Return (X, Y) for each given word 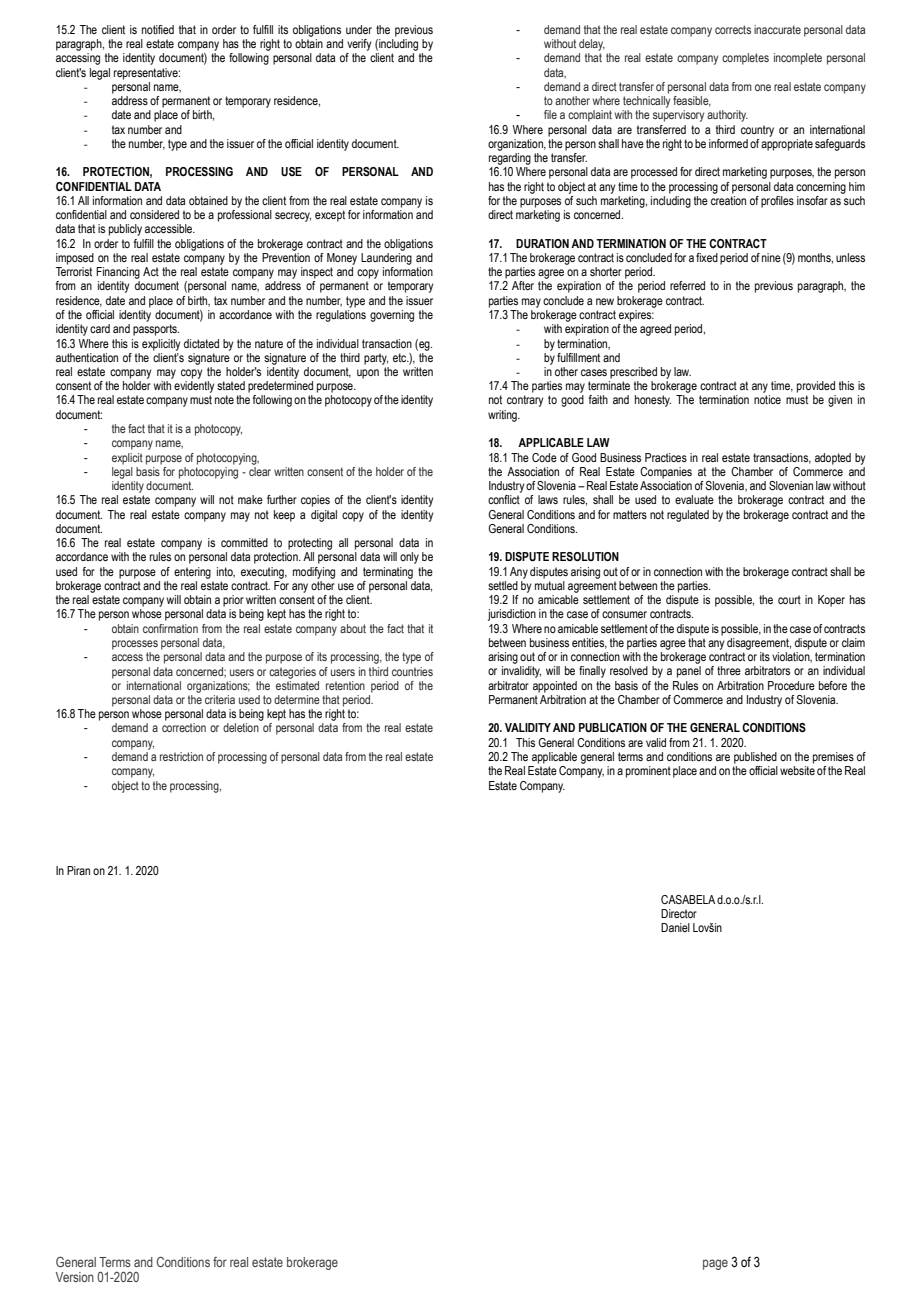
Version (75, 1277)
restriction (181, 756)
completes (745, 59)
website (797, 770)
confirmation (170, 628)
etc (401, 357)
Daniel (675, 927)
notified (158, 29)
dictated (201, 343)
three (729, 670)
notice (767, 399)
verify (359, 45)
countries (412, 671)
